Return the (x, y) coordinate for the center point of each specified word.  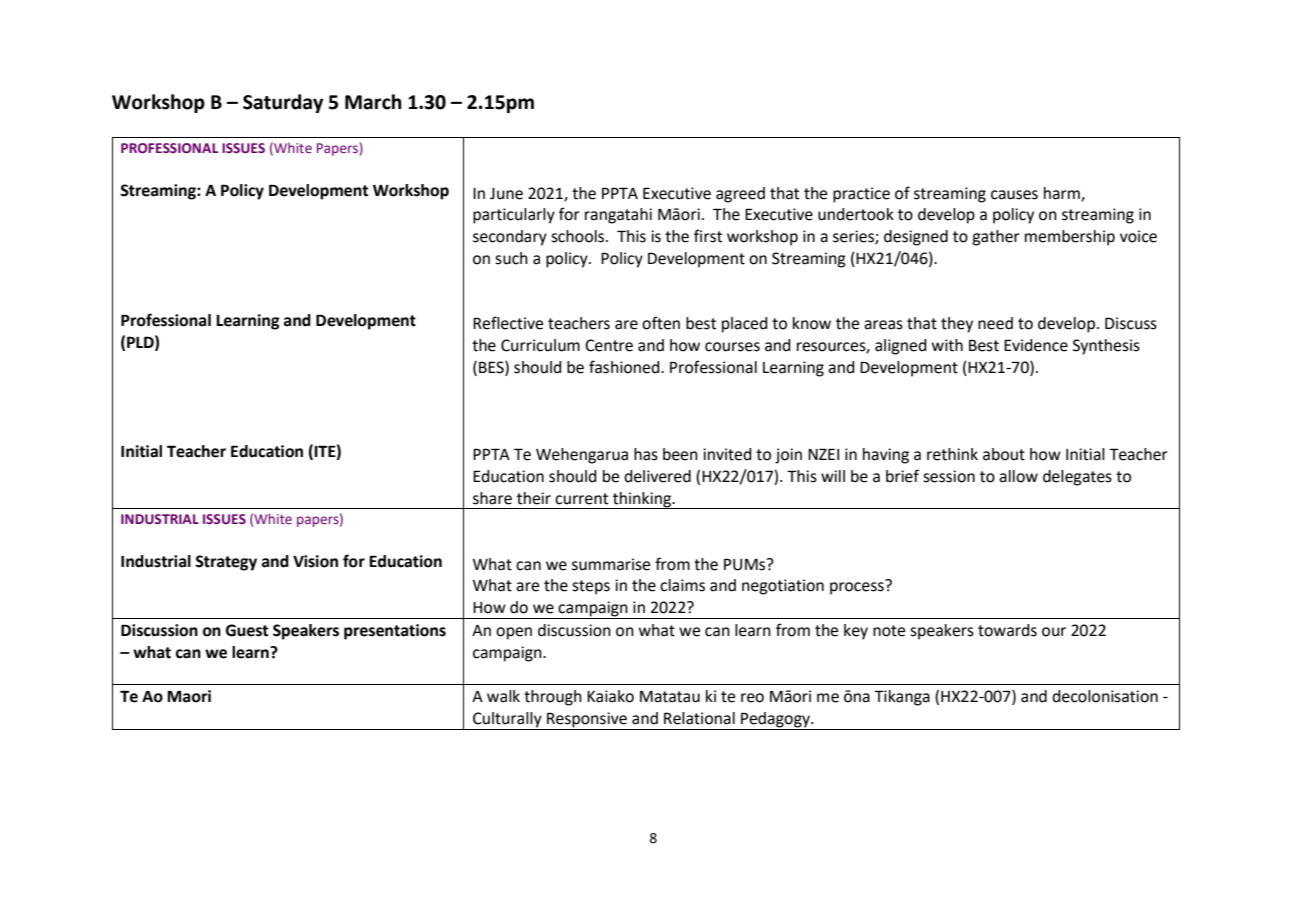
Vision (315, 561)
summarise (611, 564)
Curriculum (540, 345)
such (511, 258)
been (680, 454)
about (1004, 454)
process (858, 587)
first (708, 236)
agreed (740, 195)
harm (1063, 194)
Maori (189, 696)
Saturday (283, 103)
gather (996, 238)
